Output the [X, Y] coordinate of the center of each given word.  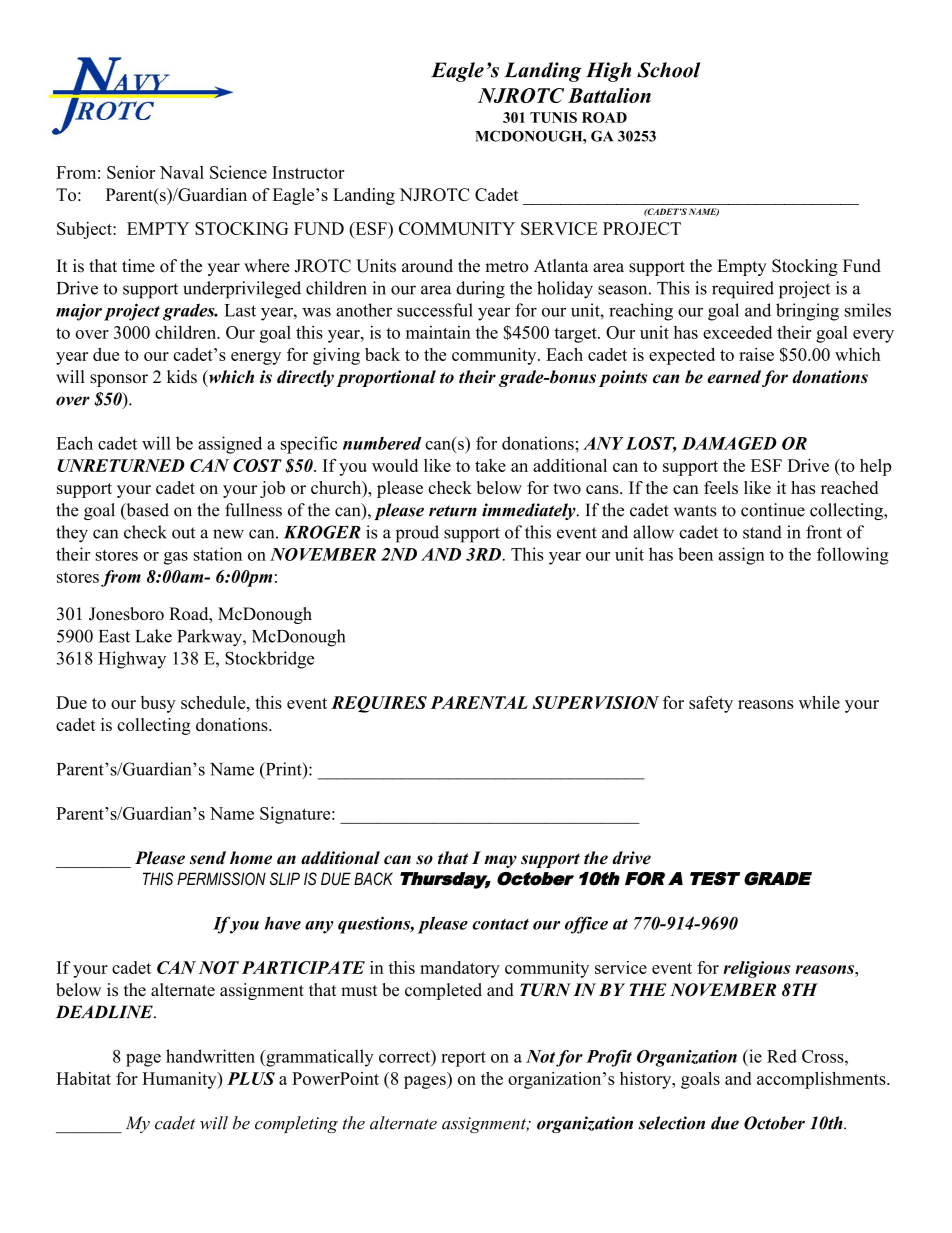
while [819, 702]
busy [158, 704]
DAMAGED [729, 443]
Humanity [180, 1080]
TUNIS [553, 117]
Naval [182, 172]
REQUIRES [379, 704]
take [490, 465]
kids [182, 377]
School [668, 70]
